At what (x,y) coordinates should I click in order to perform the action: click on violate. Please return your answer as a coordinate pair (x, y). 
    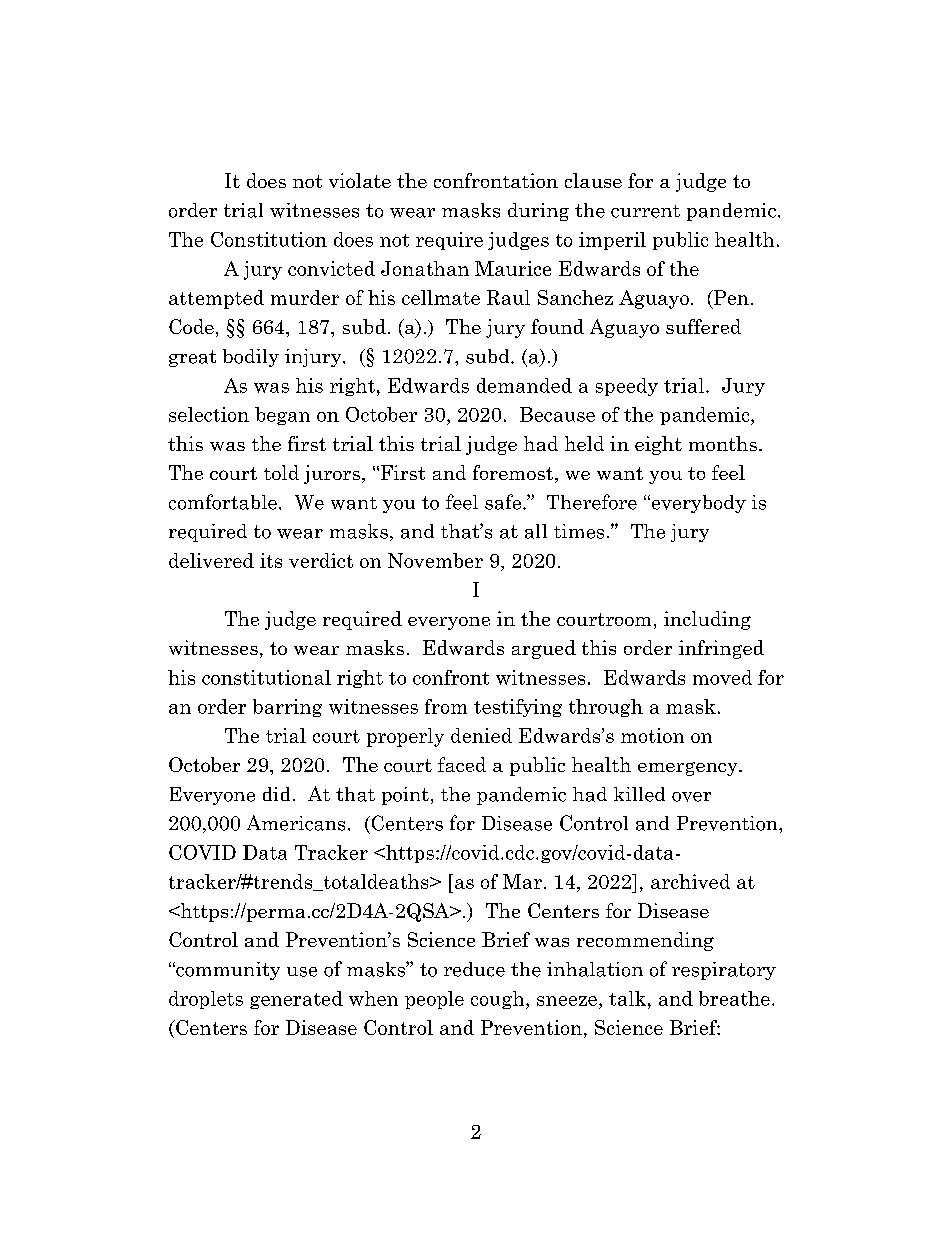
    Looking at the image, I should click on (360, 180).
